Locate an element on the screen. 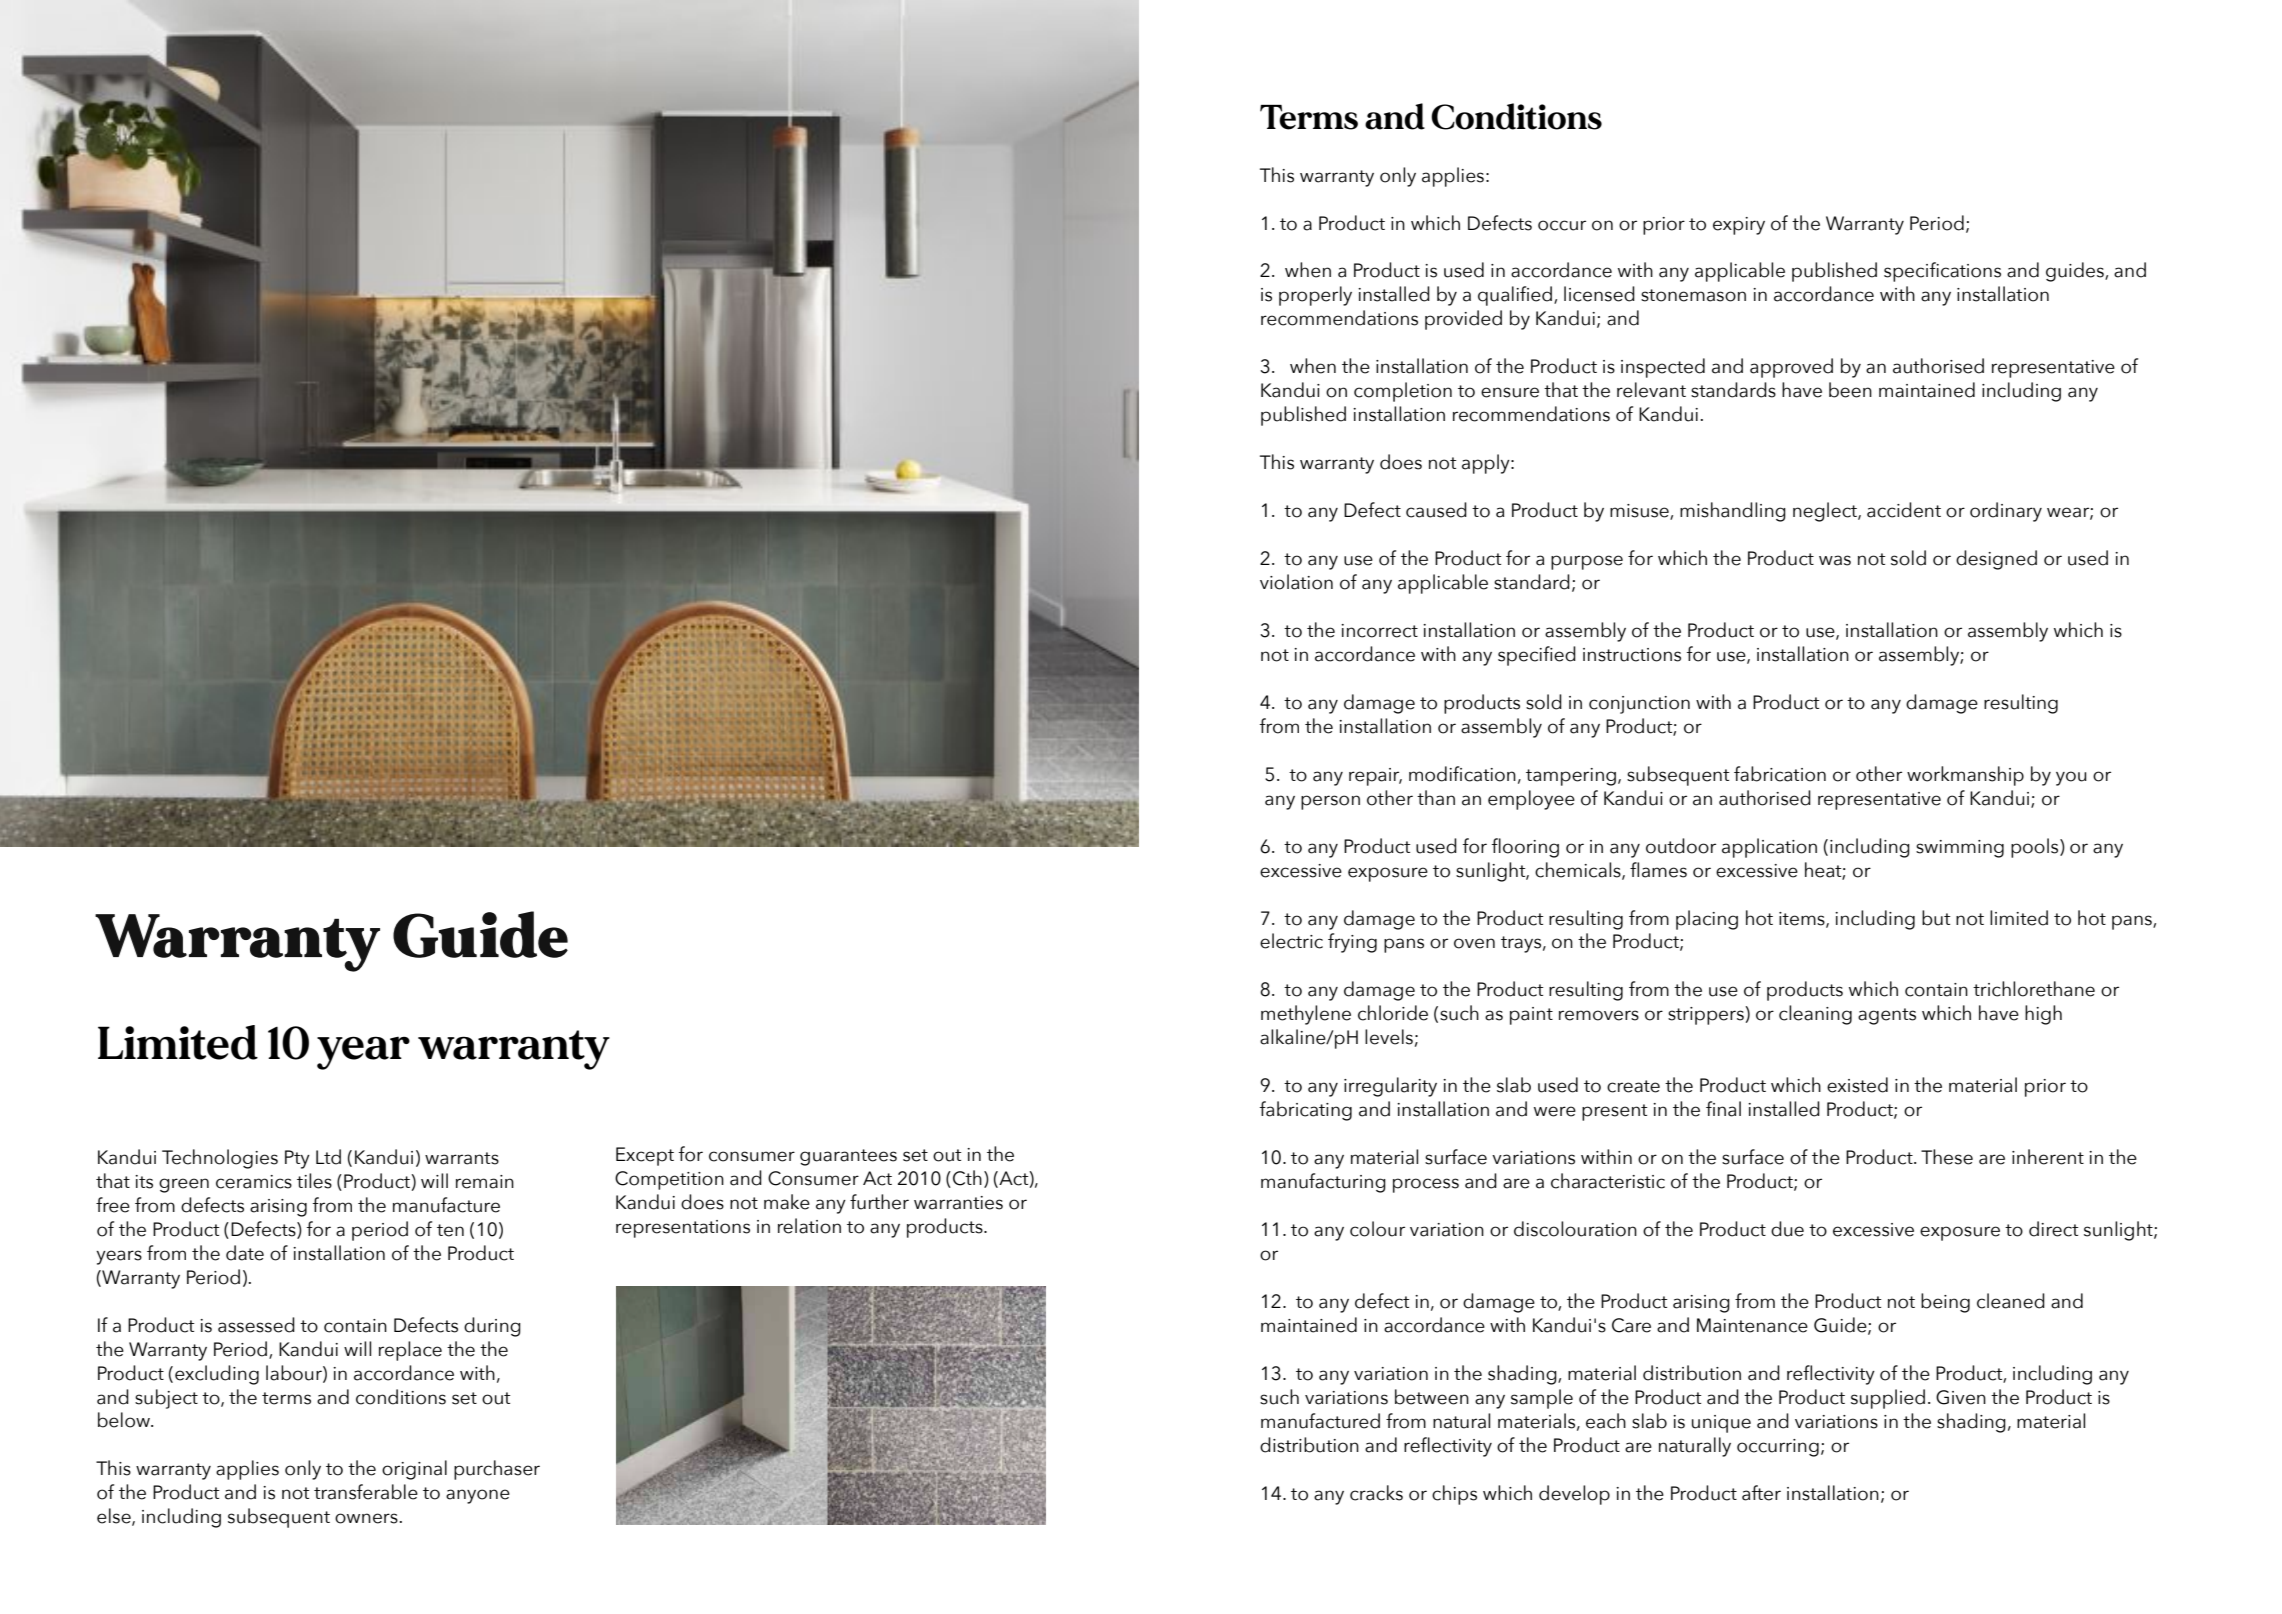 Image resolution: width=2282 pixels, height=1614 pixels. properly is located at coordinates (1315, 296).
